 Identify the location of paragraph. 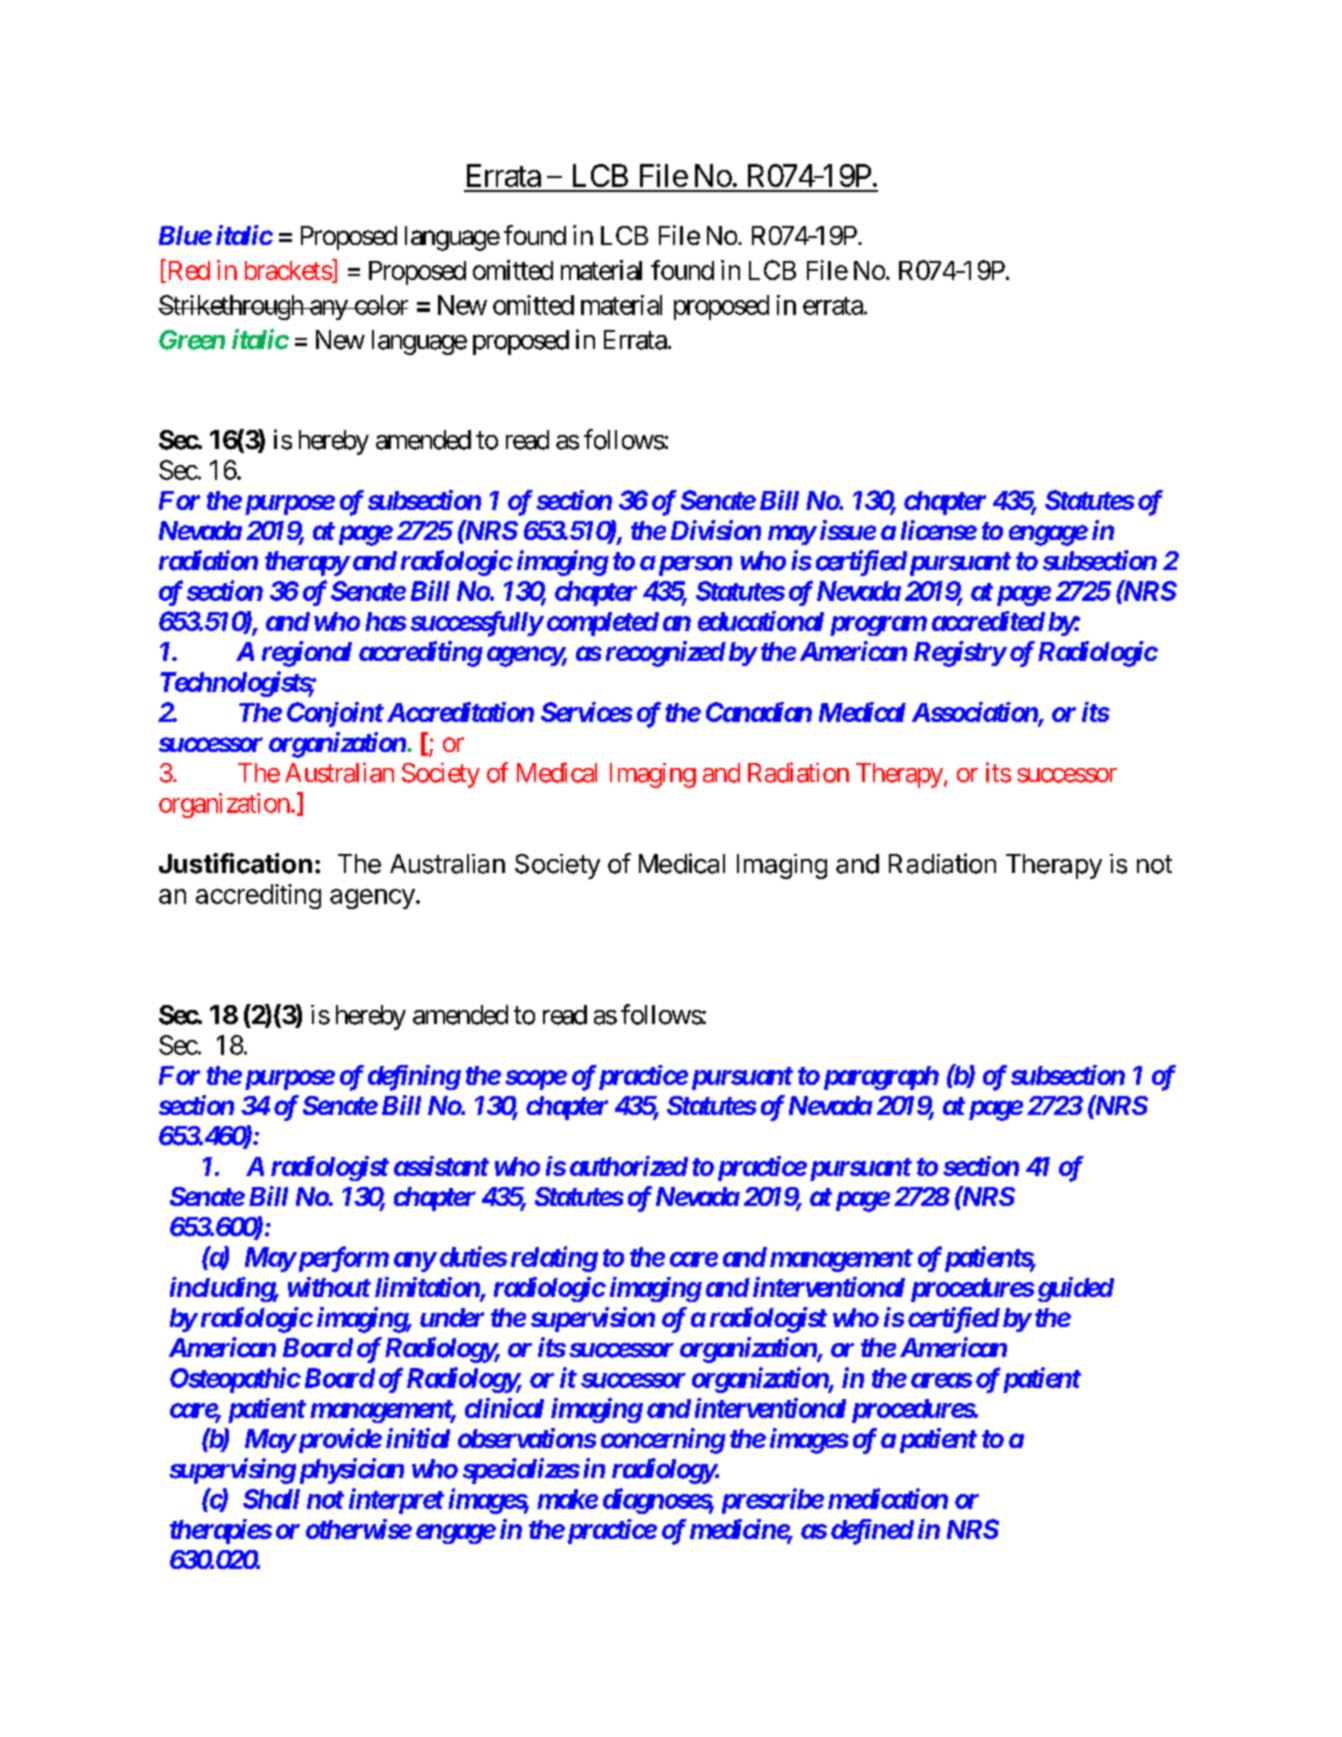
(879, 1078).
